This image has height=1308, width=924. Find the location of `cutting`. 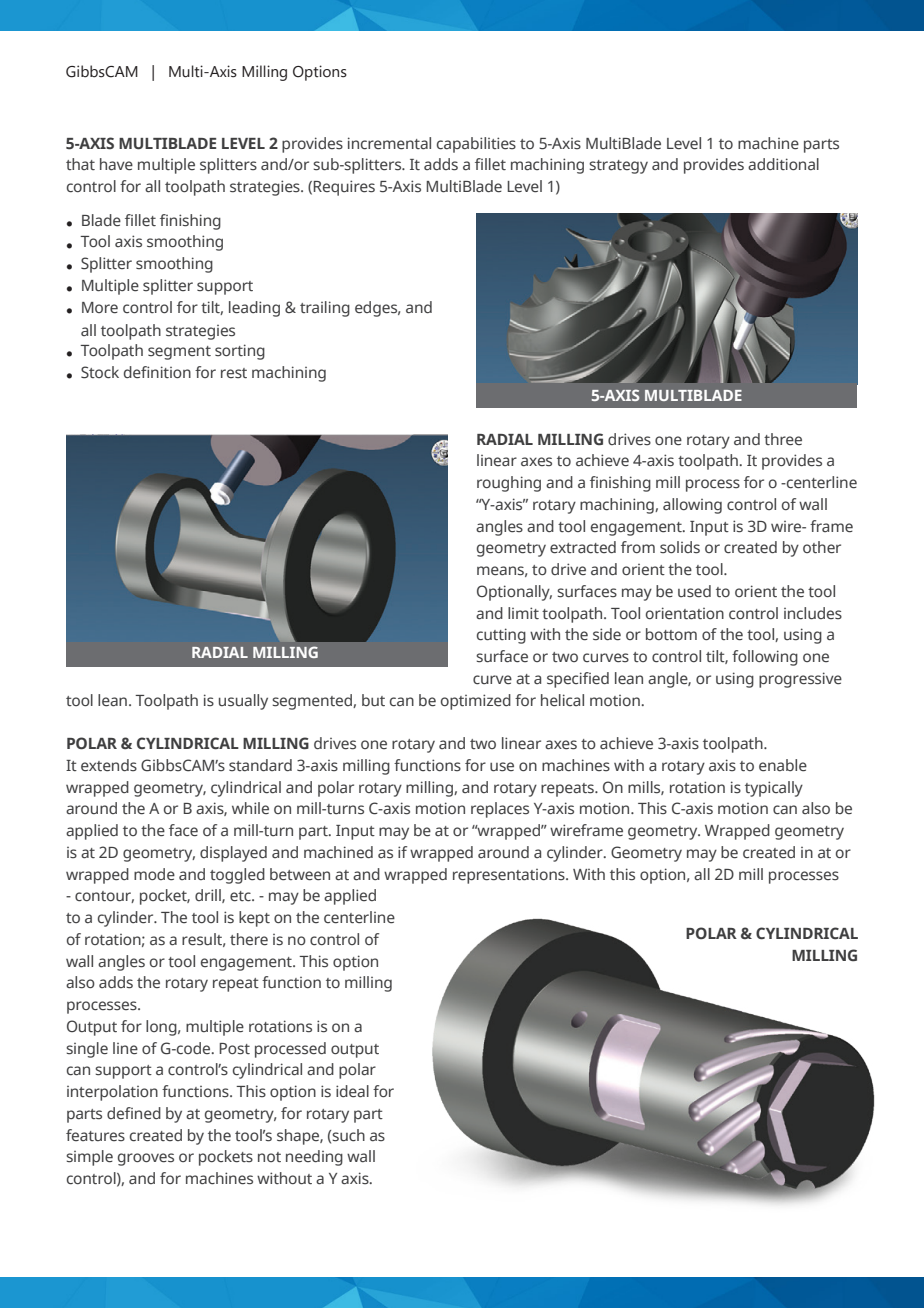

cutting is located at coordinates (501, 636).
